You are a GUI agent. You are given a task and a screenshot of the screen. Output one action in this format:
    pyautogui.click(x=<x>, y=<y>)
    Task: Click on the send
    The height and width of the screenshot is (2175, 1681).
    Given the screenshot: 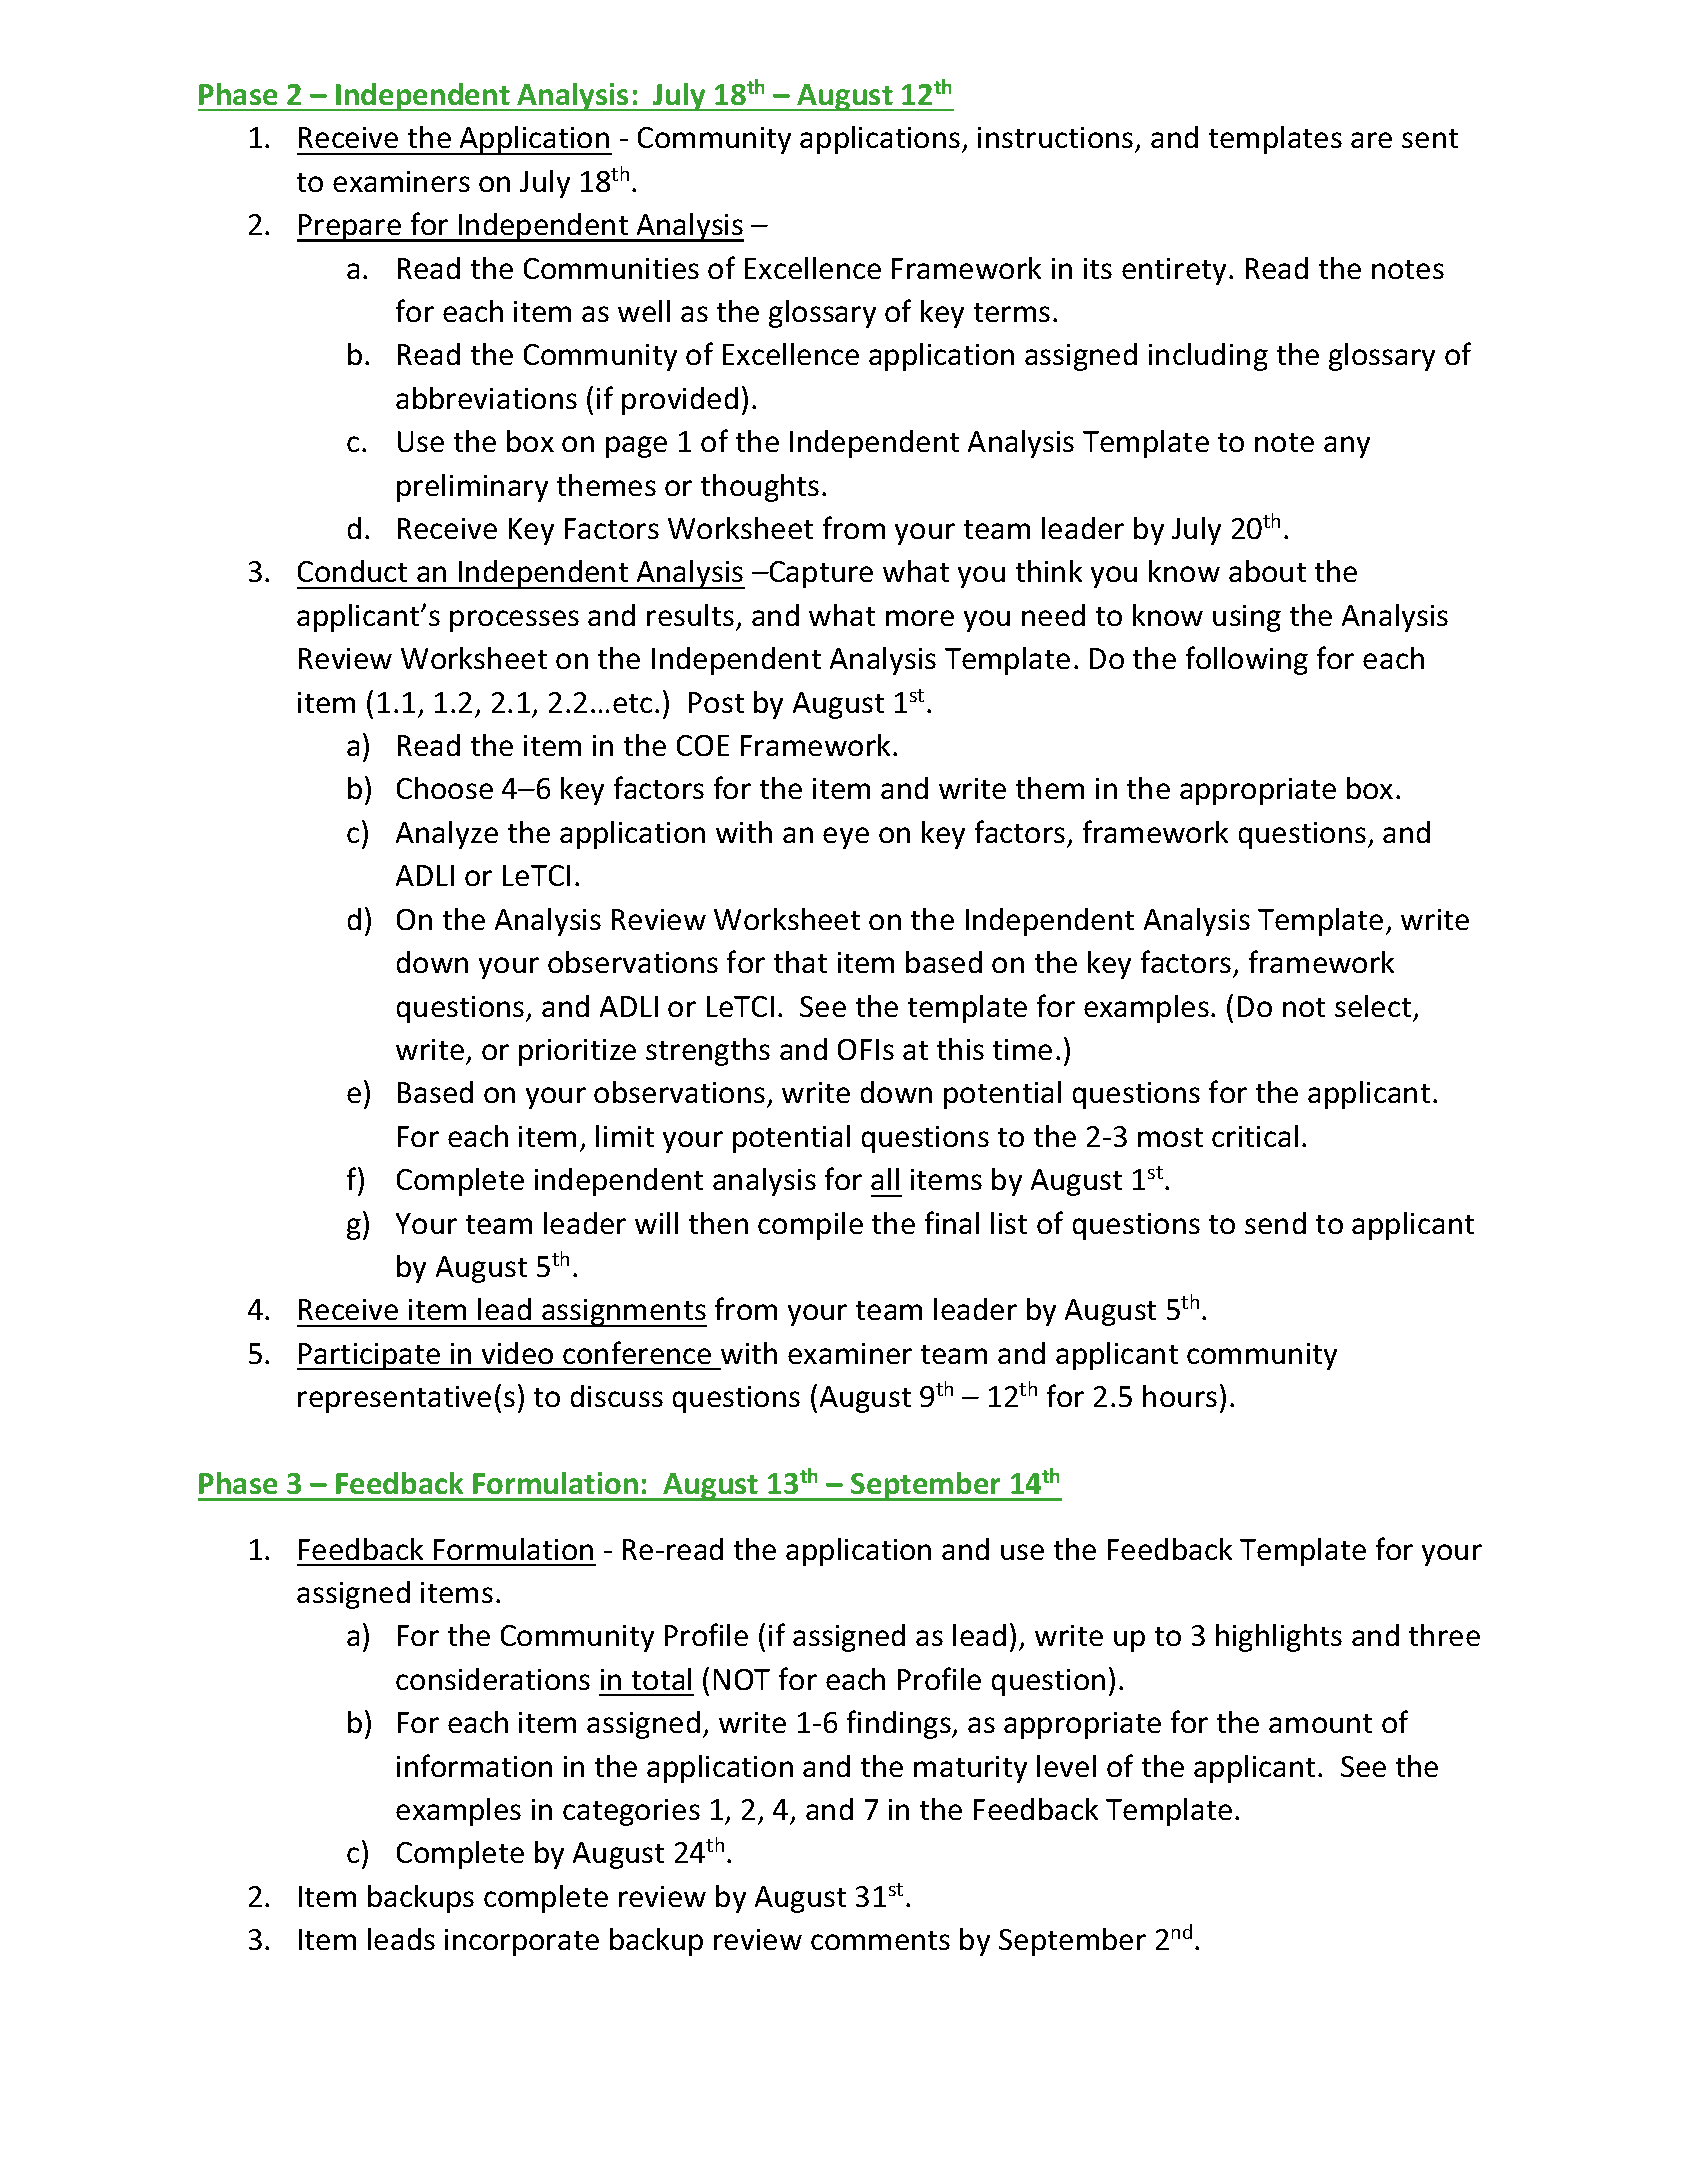 What is the action you would take?
    pyautogui.click(x=1275, y=1223)
